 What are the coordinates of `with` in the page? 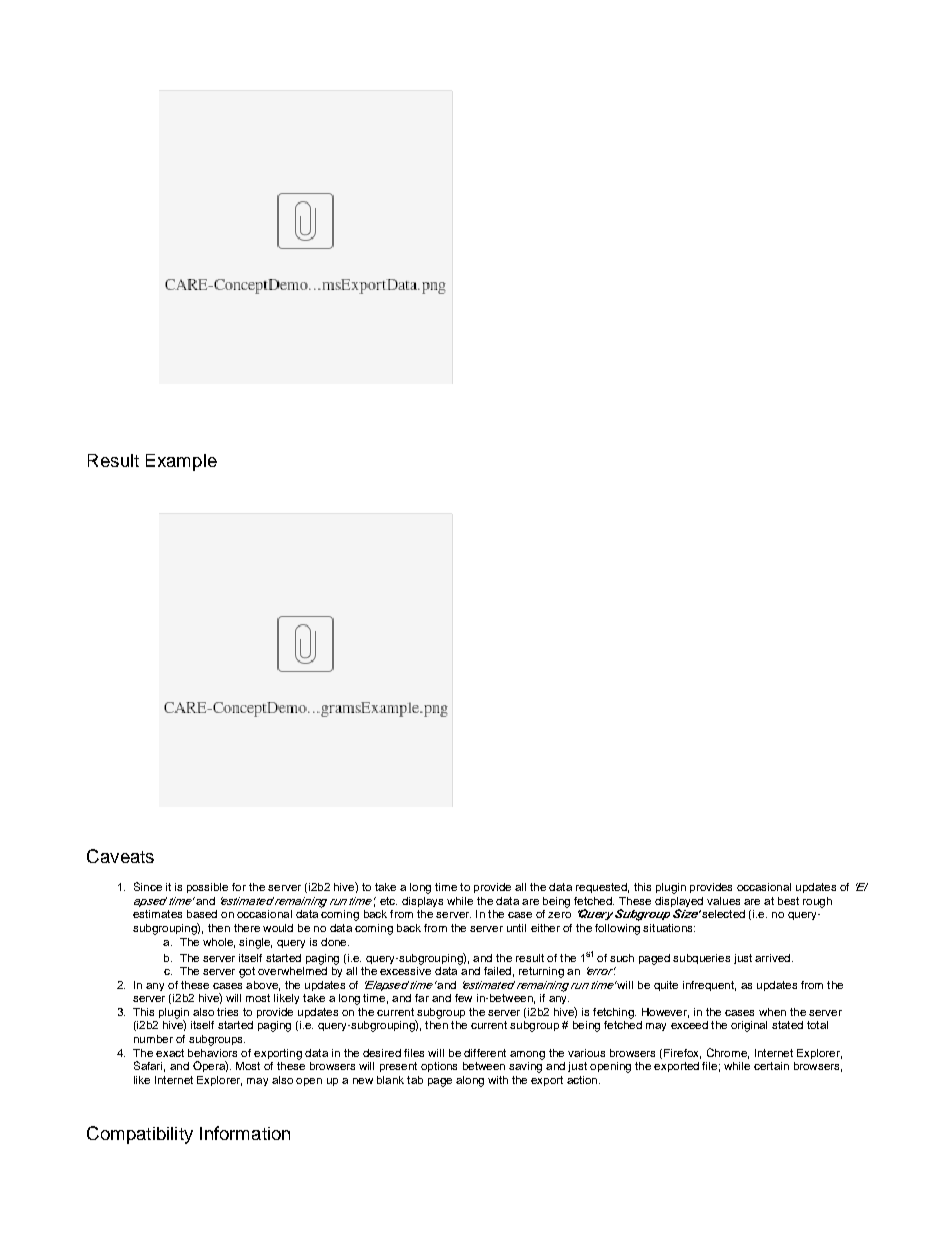 It's located at (498, 1080).
